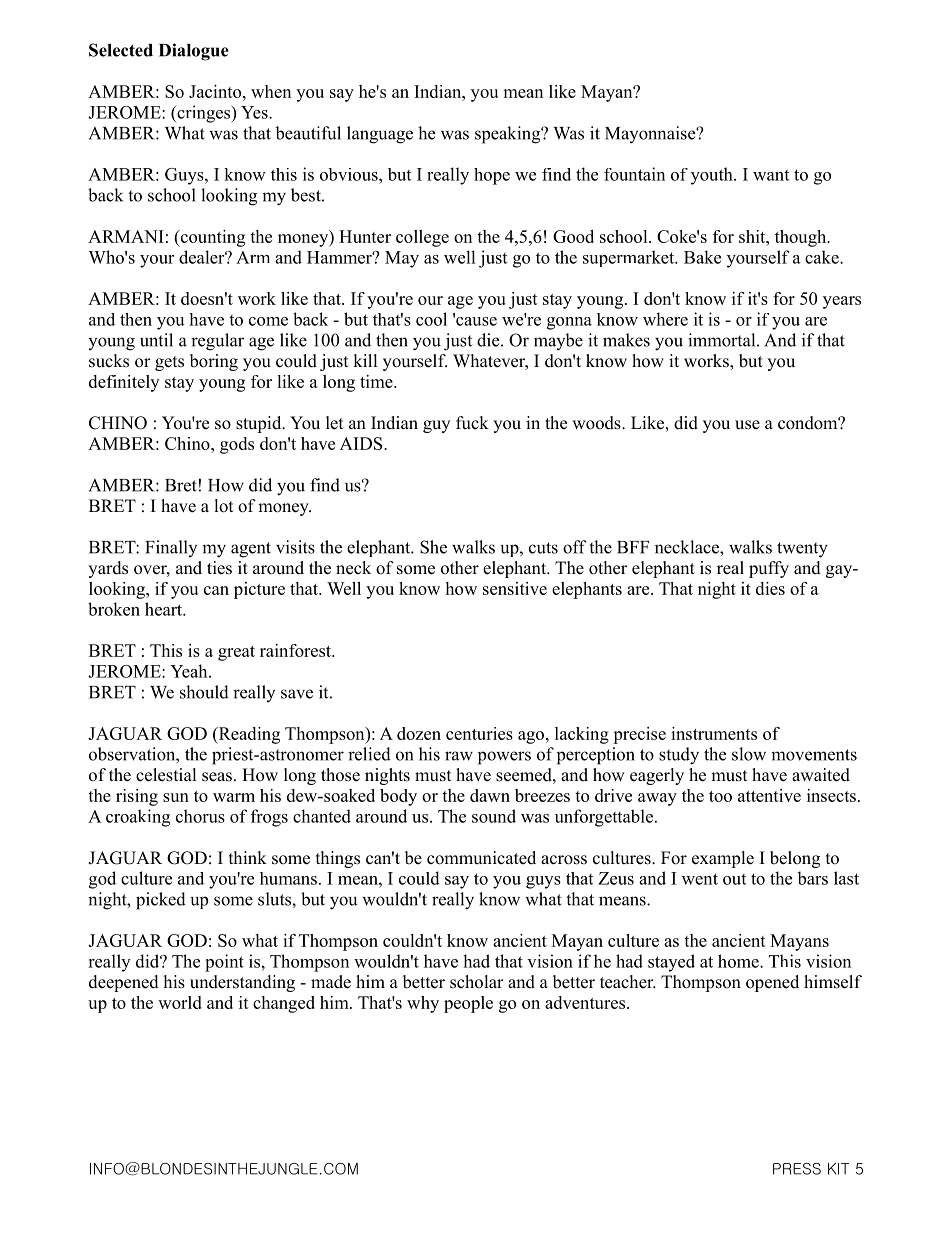 The image size is (952, 1233). I want to click on where, so click(665, 319).
